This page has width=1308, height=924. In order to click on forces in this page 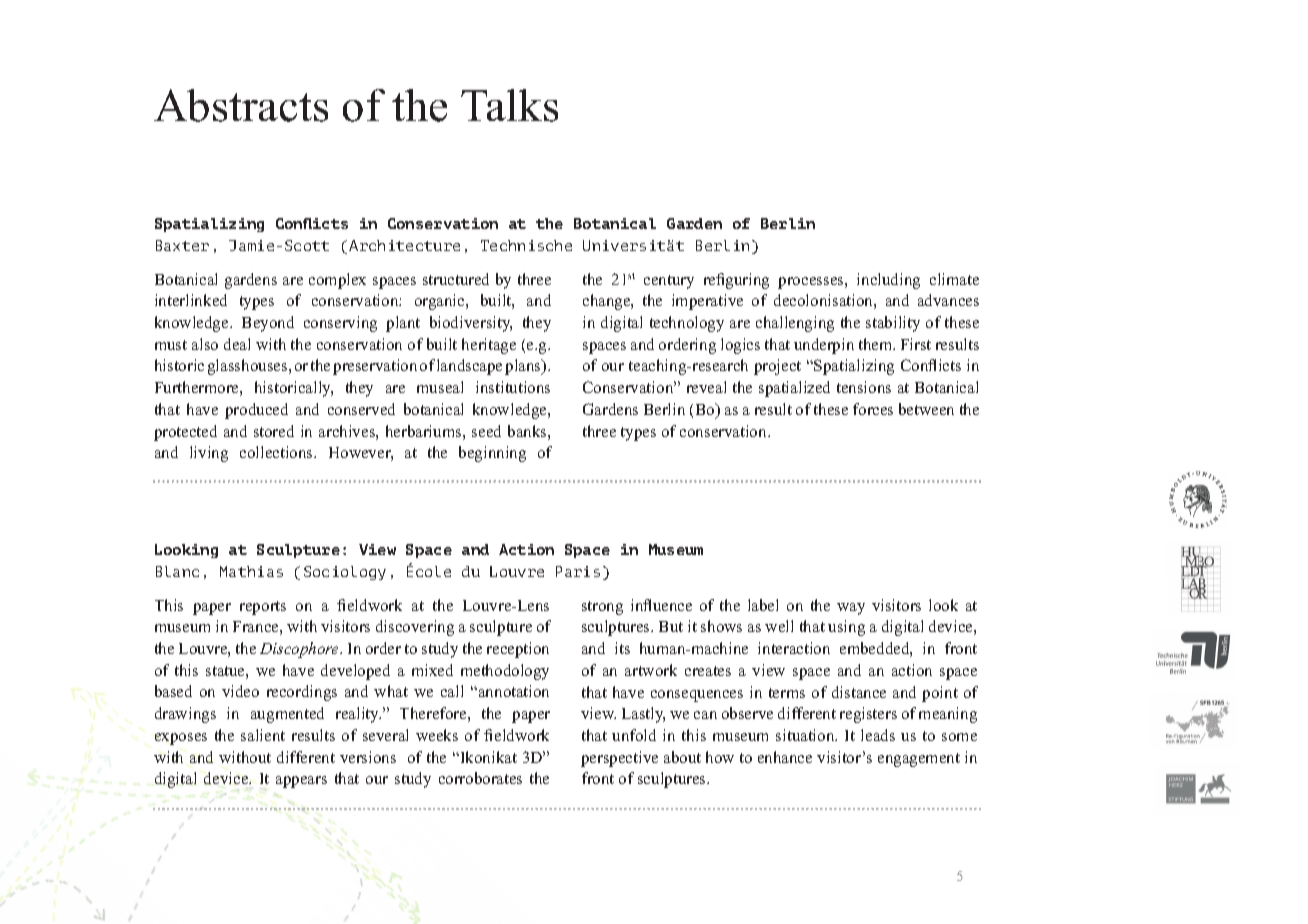, I will do `click(873, 409)`.
